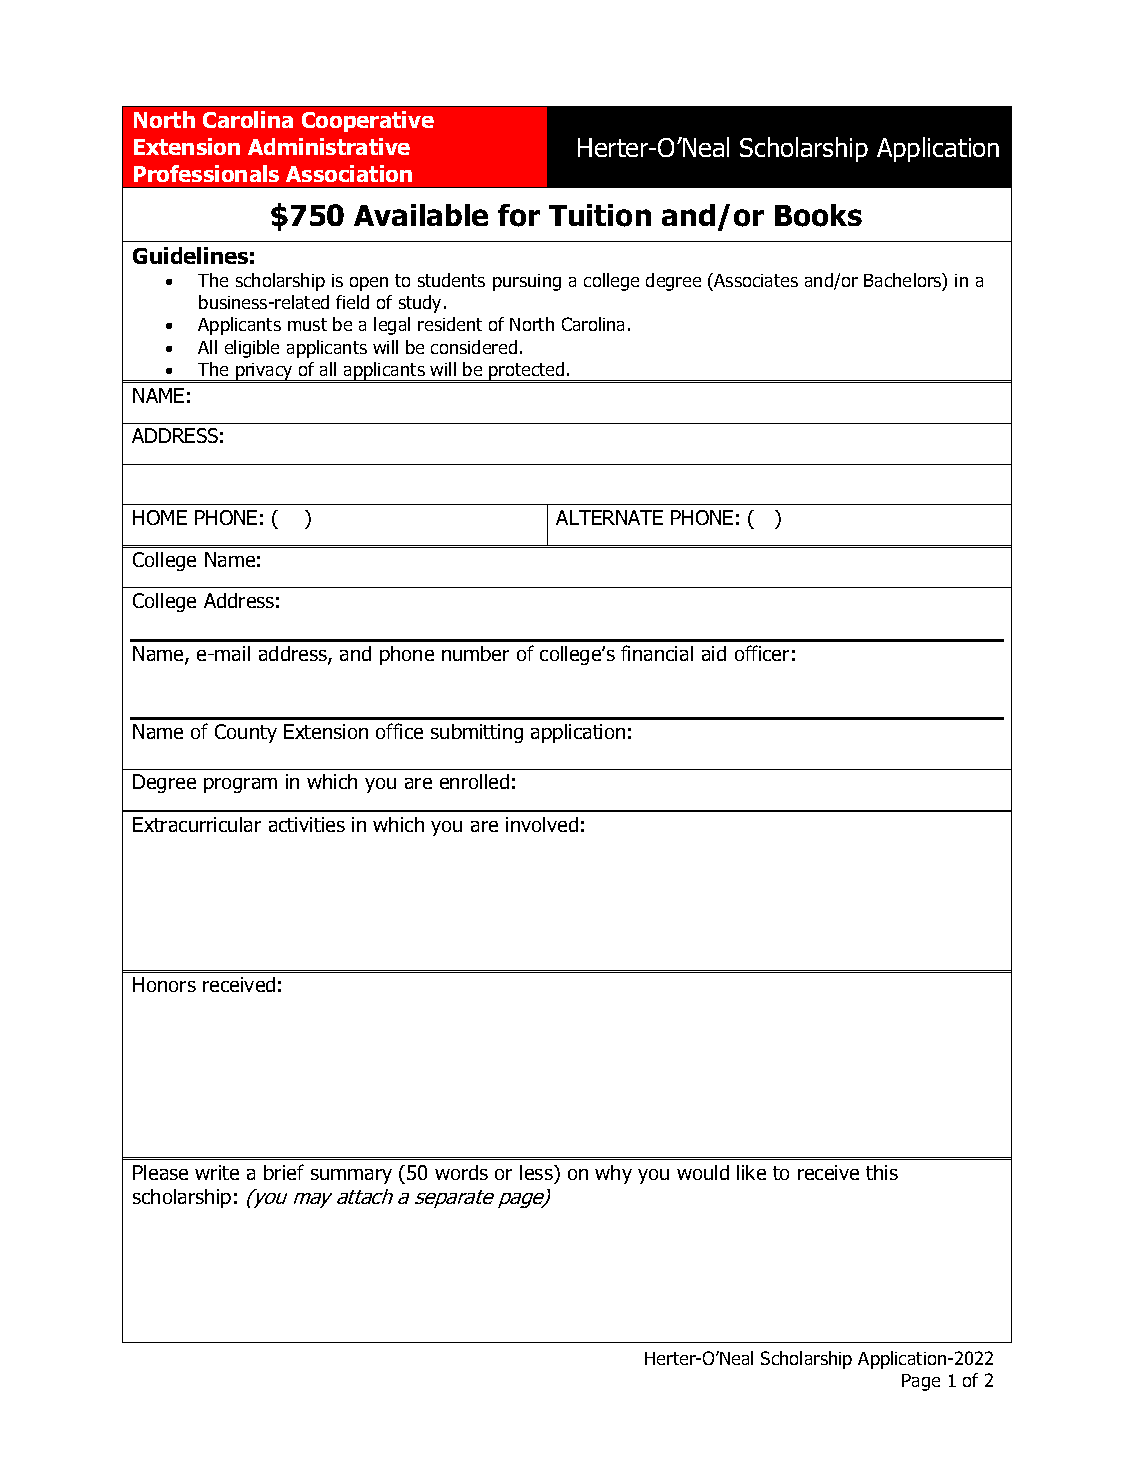 The height and width of the image is (1458, 1127). What do you see at coordinates (206, 173) in the image?
I see `Professionals` at bounding box center [206, 173].
